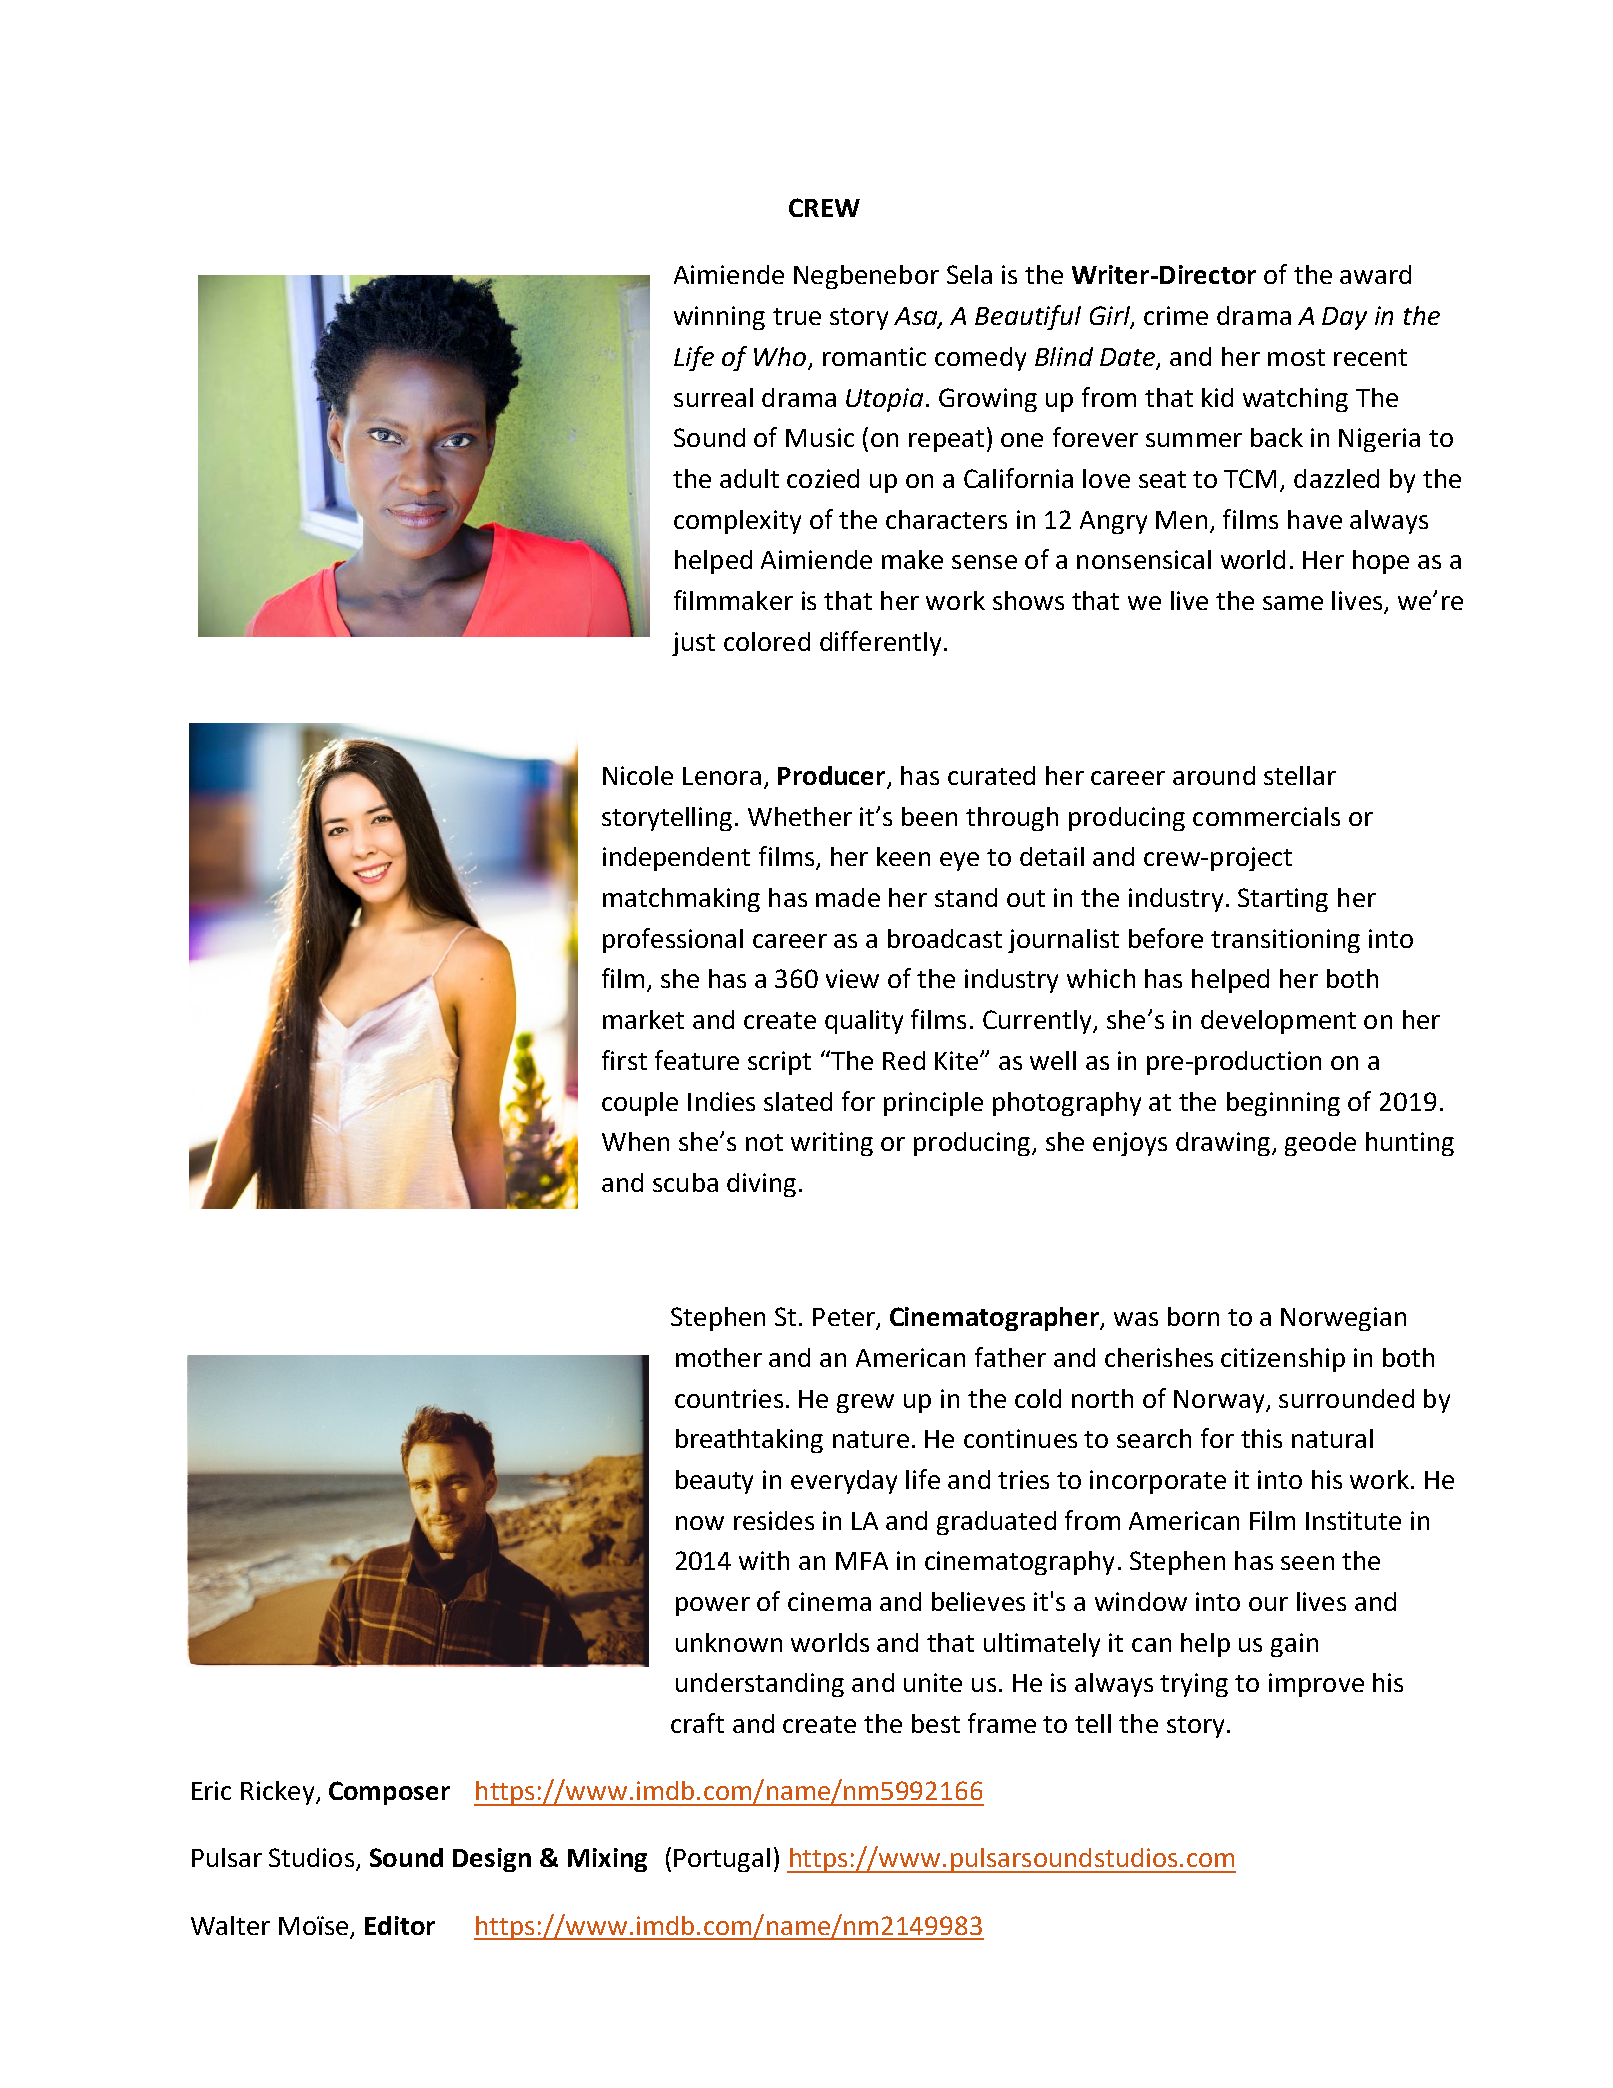 The image size is (1613, 2088). What do you see at coordinates (797, 316) in the screenshot?
I see `true` at bounding box center [797, 316].
